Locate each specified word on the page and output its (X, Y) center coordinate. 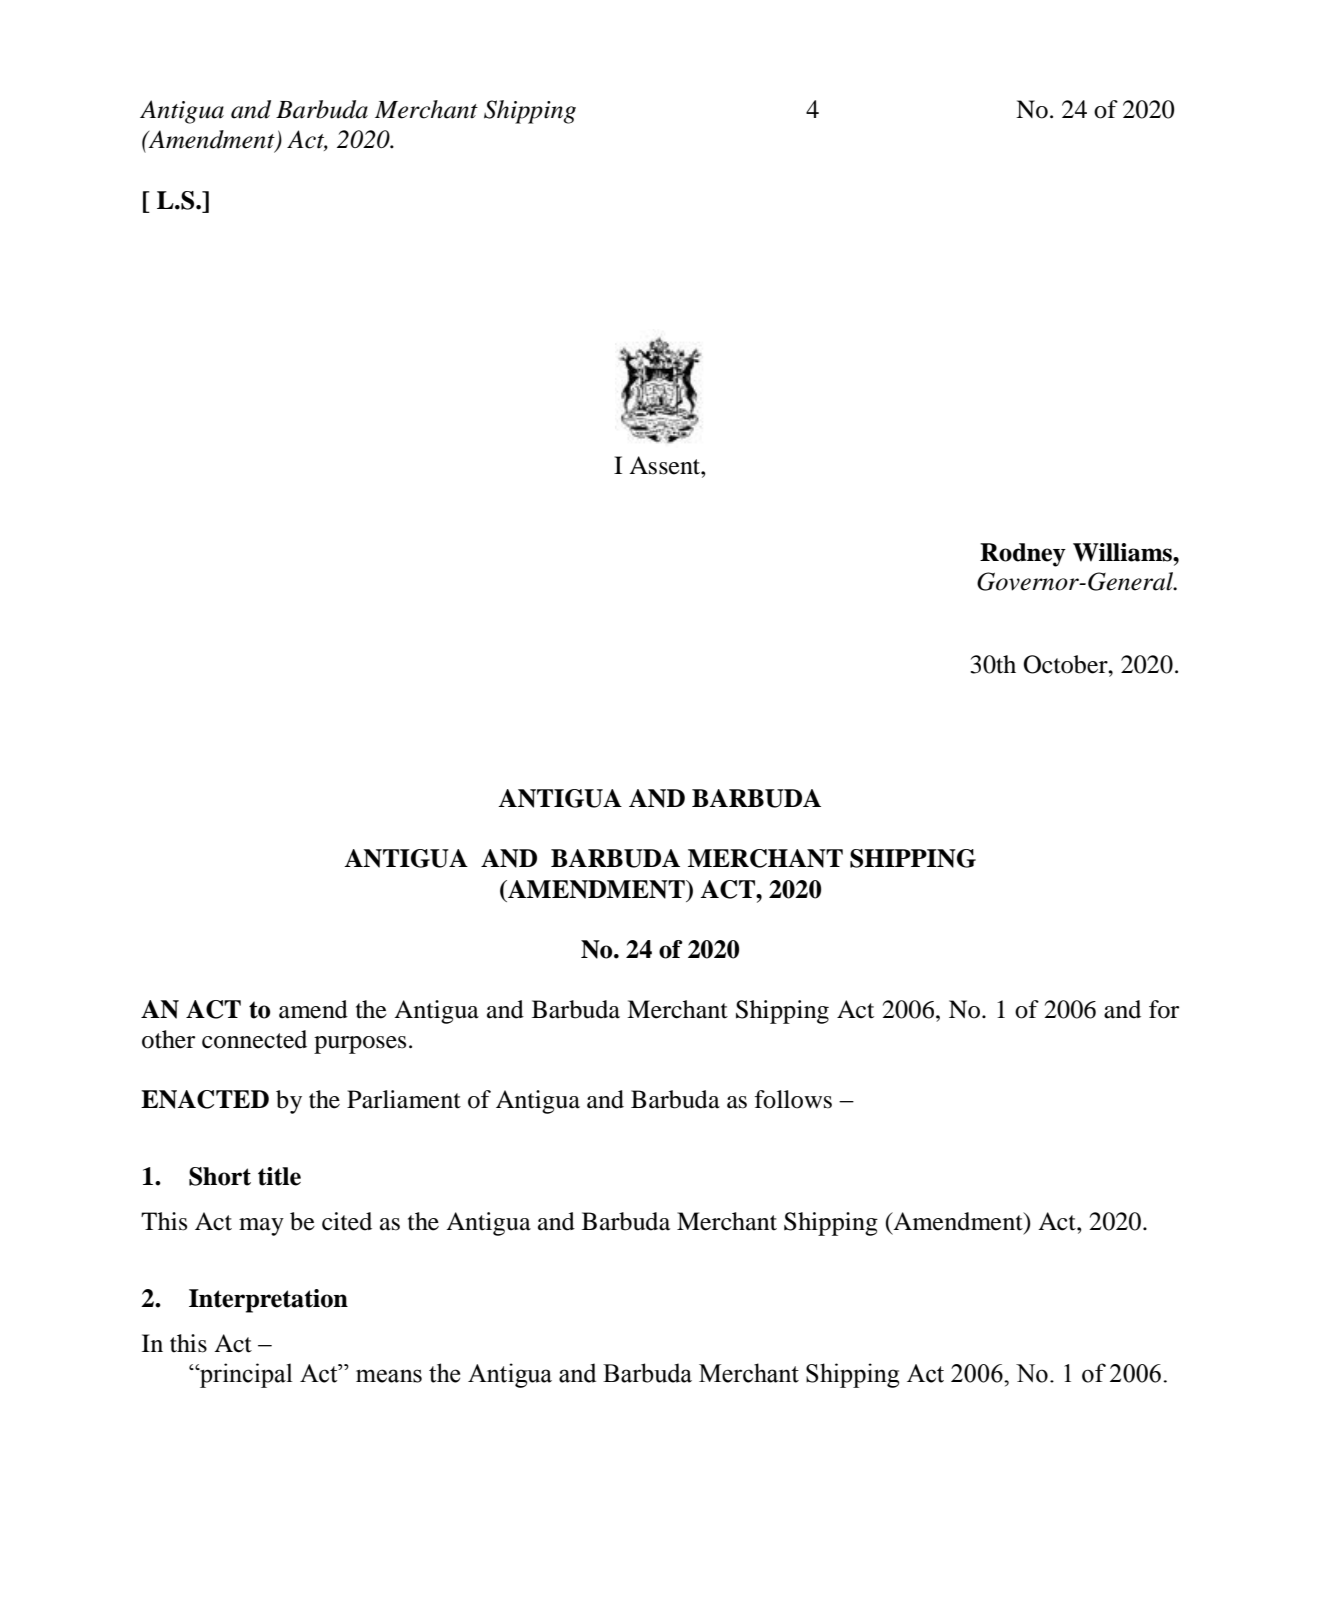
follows (793, 1099)
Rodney (1023, 555)
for (1164, 1009)
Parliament (404, 1099)
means (389, 1376)
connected (254, 1039)
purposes (360, 1045)
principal (245, 1375)
